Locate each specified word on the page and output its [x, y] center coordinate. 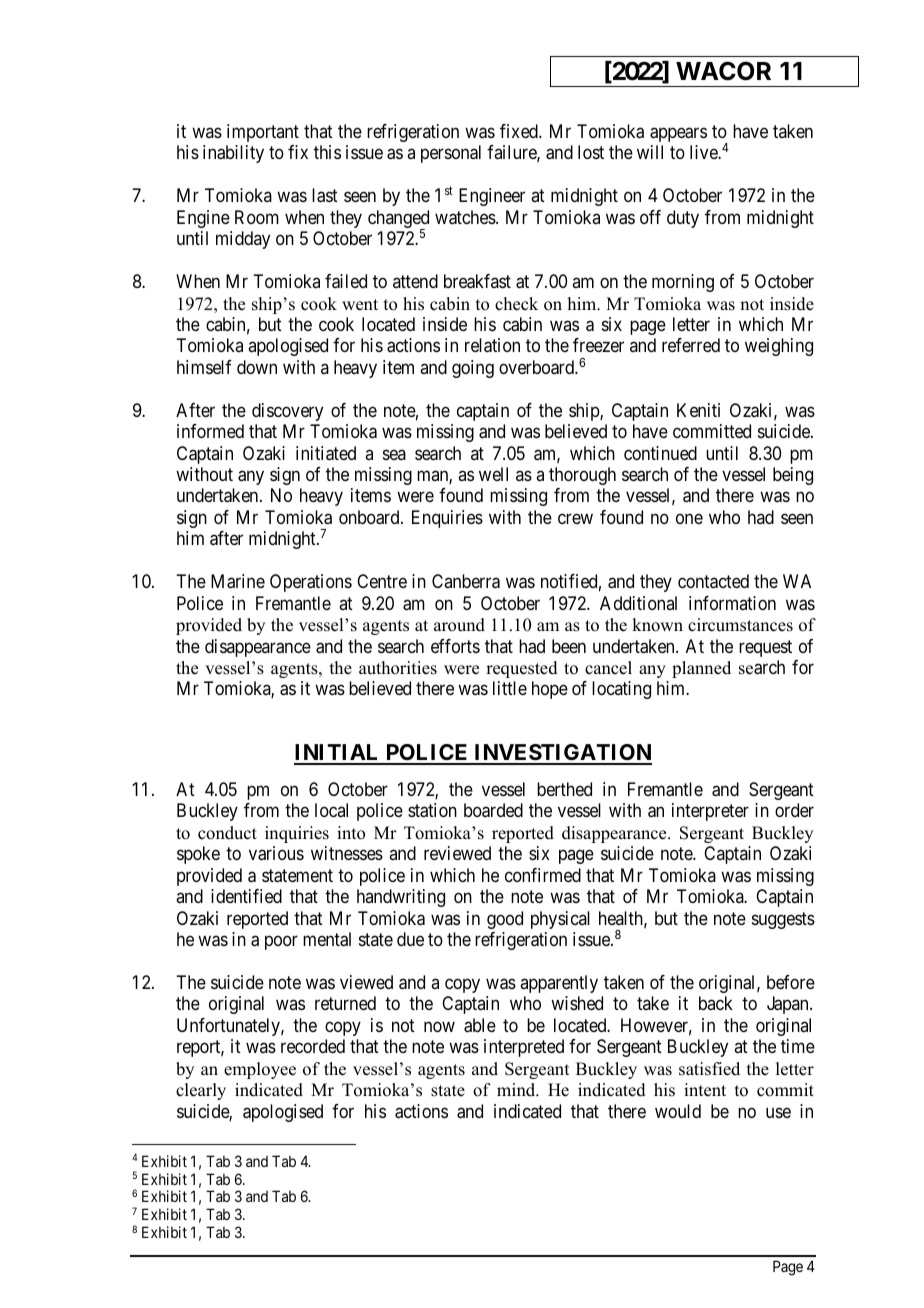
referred [691, 345]
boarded [493, 810]
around [459, 625]
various [276, 853]
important [263, 133]
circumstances [740, 625]
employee [260, 1070]
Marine [238, 581]
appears [678, 134]
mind [517, 1090]
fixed [520, 131]
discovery [287, 412]
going [473, 369]
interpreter [710, 812]
